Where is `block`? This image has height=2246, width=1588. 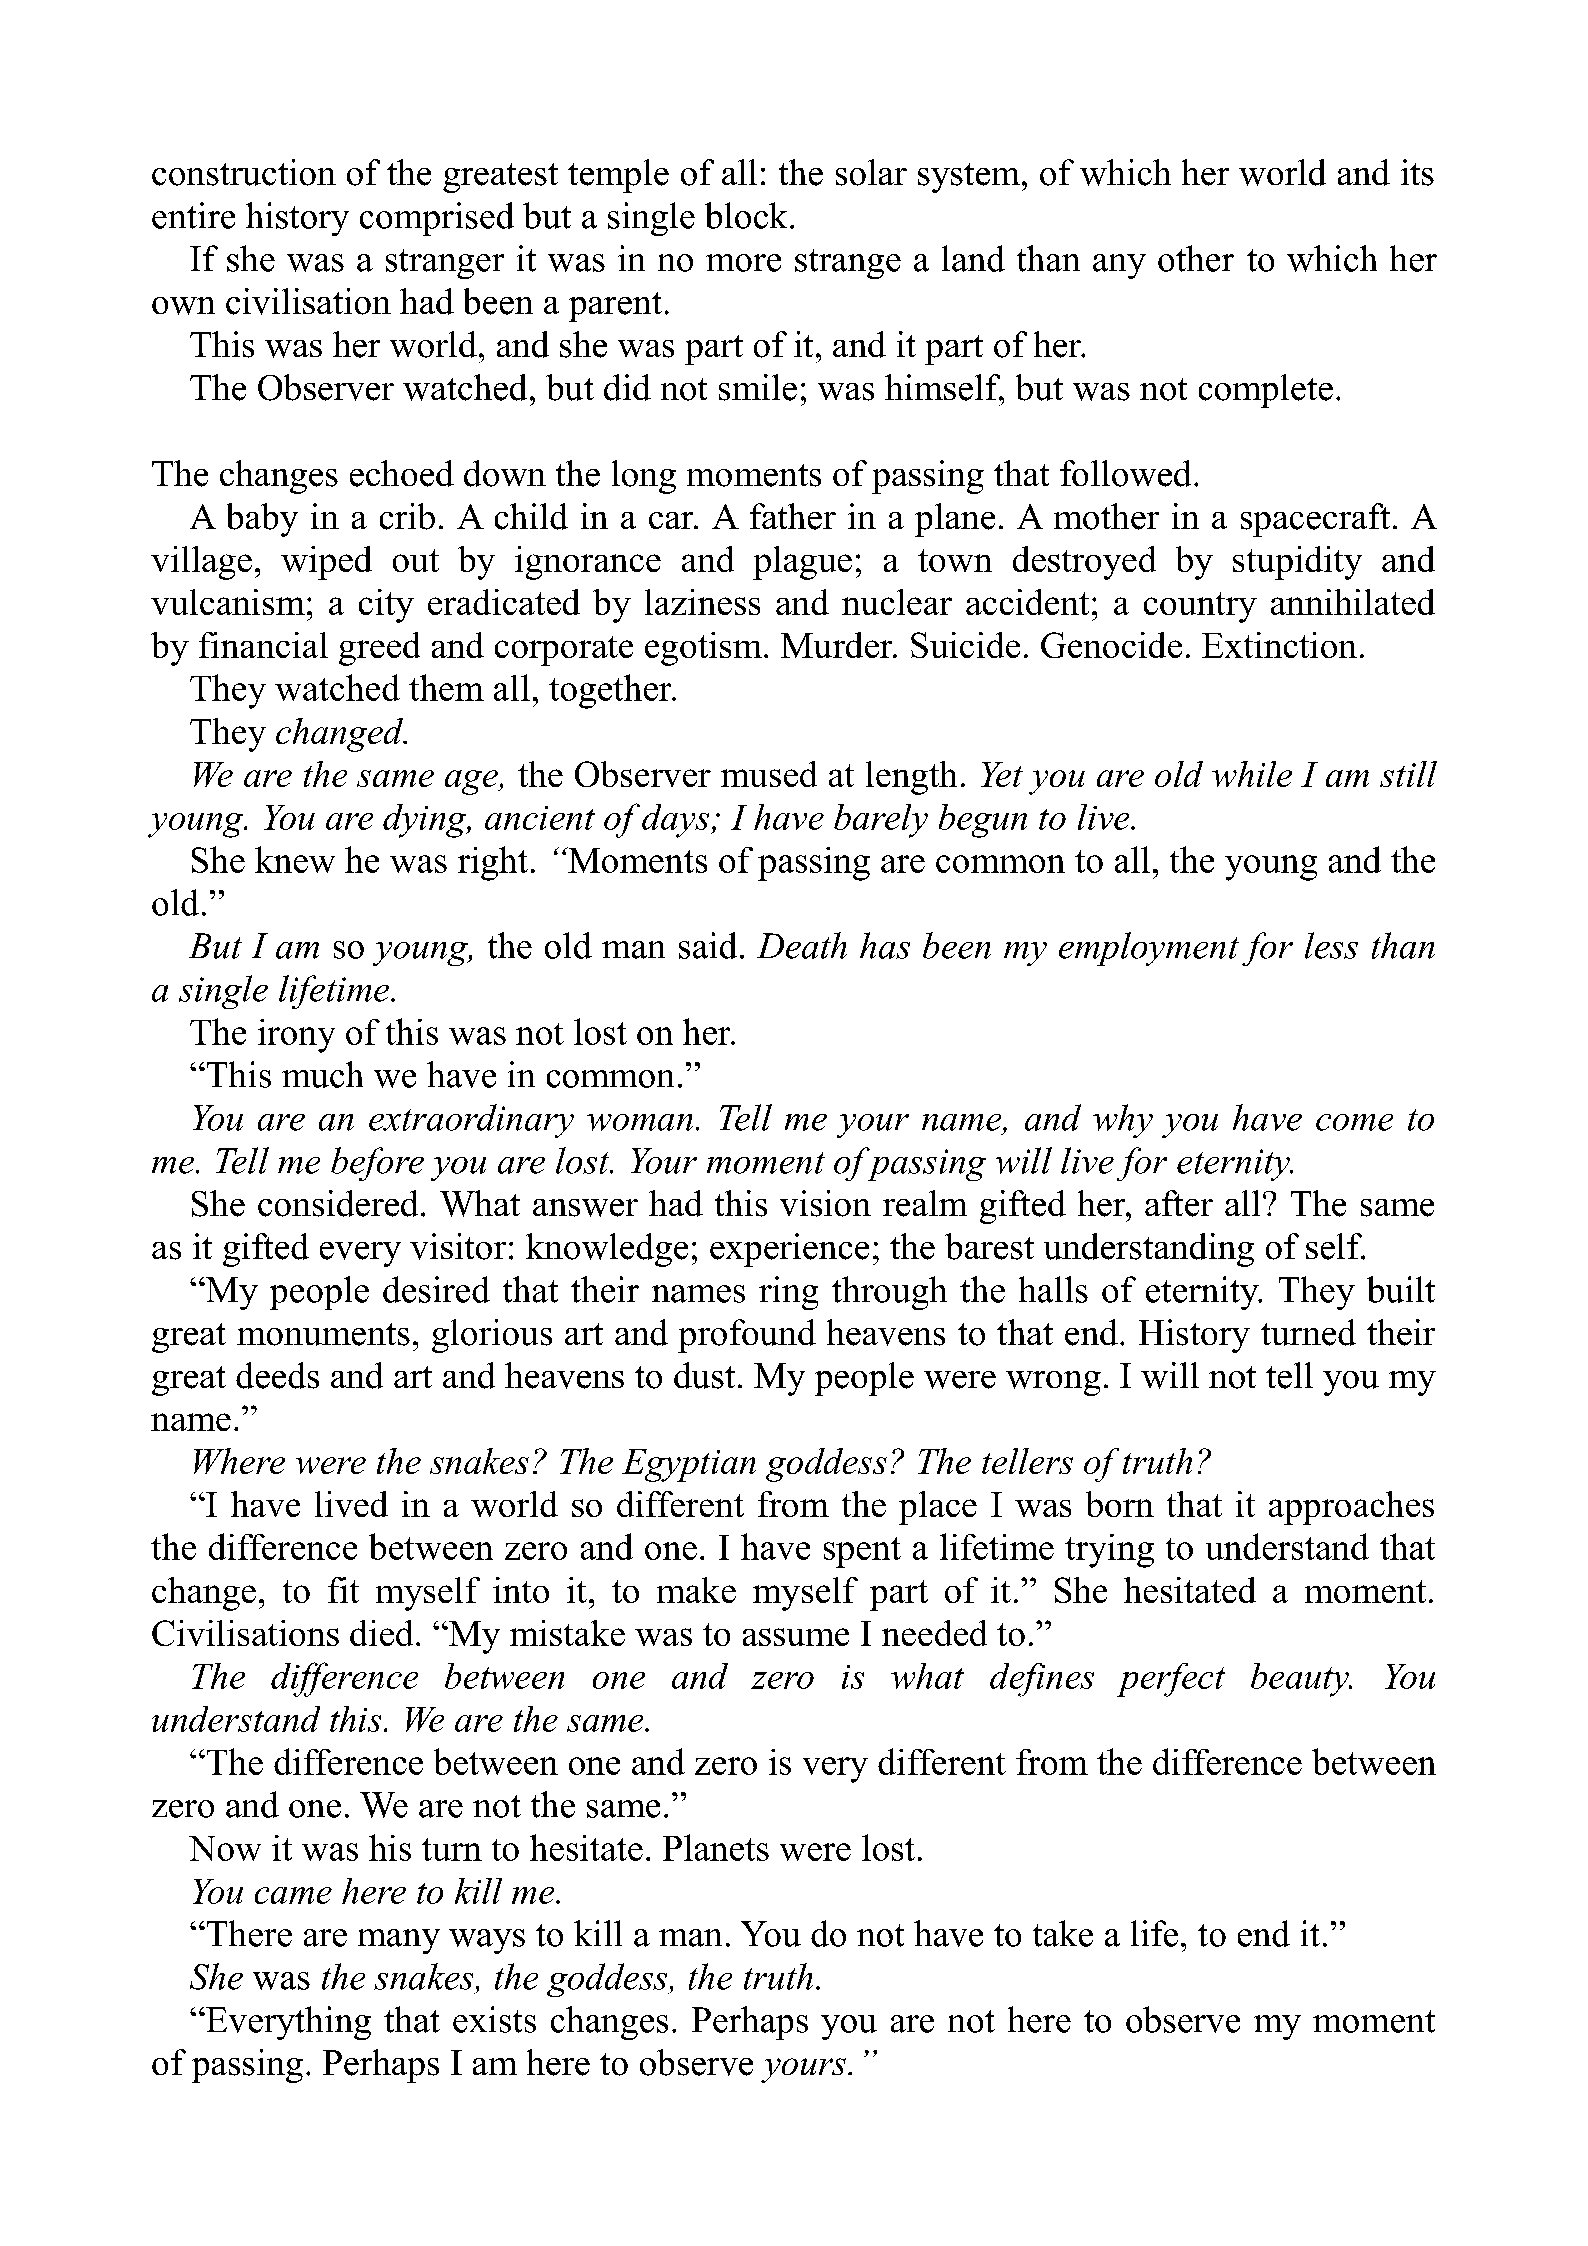
block is located at coordinates (746, 215).
